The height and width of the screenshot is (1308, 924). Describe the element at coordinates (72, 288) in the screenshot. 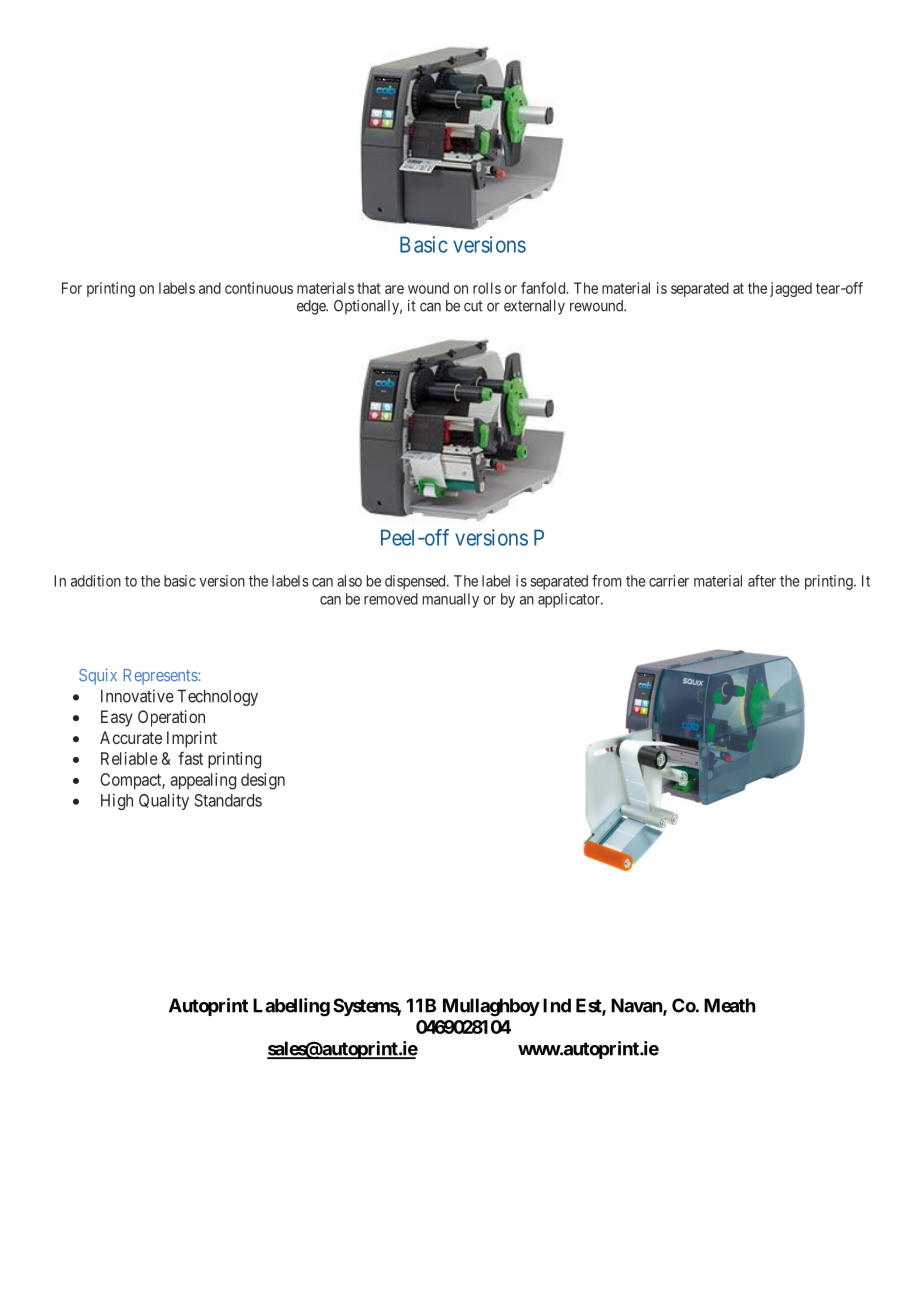

I see `For` at that location.
